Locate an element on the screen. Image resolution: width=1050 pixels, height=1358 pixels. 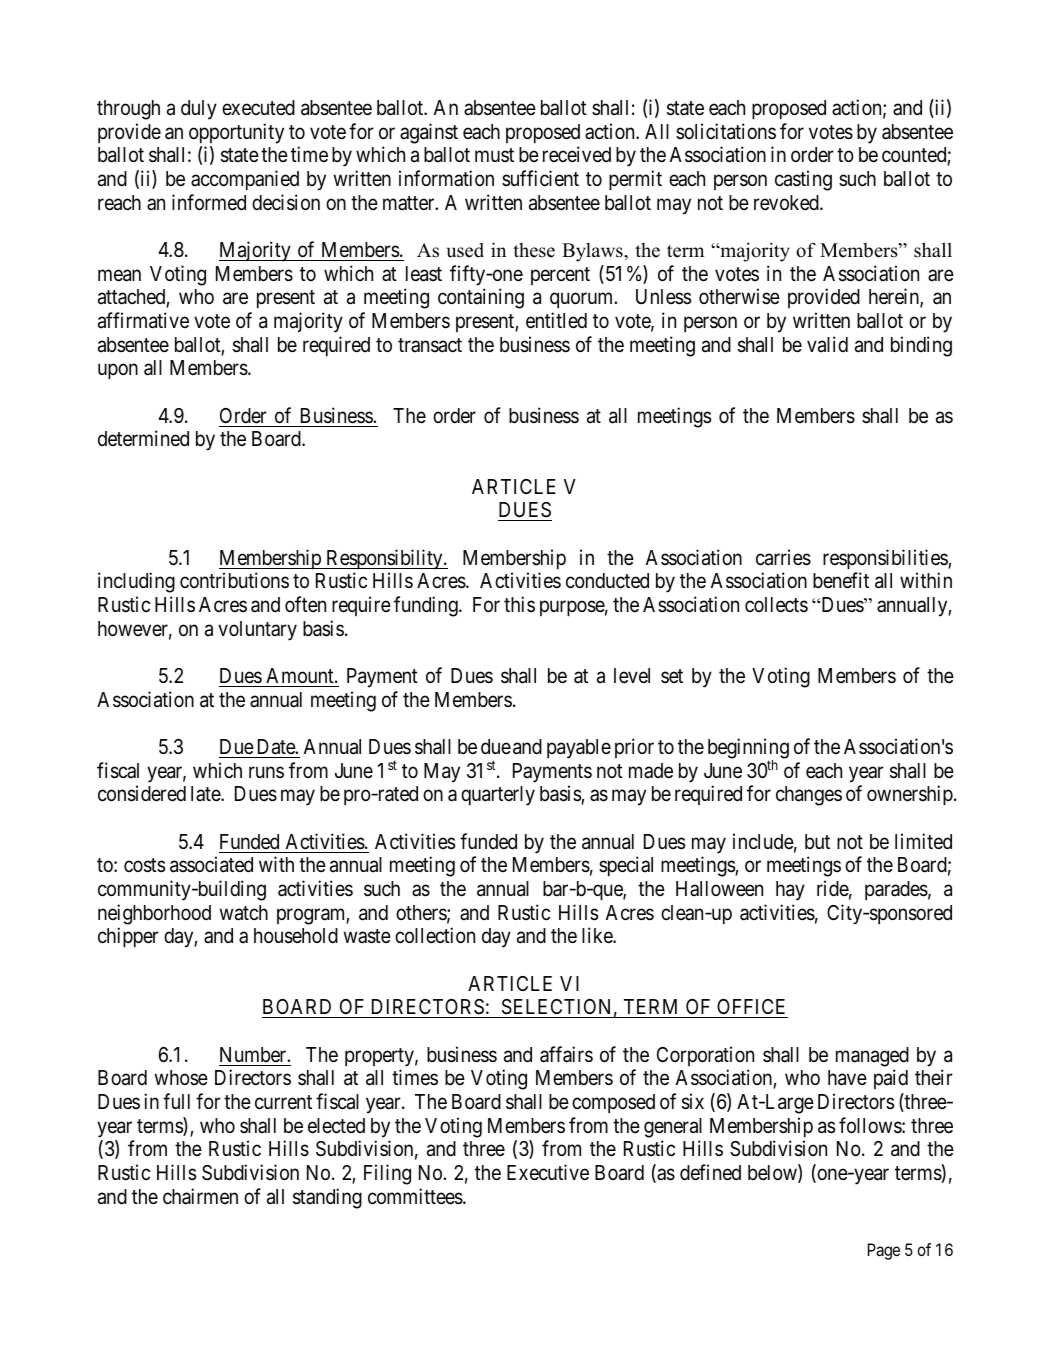
casting is located at coordinates (803, 180).
